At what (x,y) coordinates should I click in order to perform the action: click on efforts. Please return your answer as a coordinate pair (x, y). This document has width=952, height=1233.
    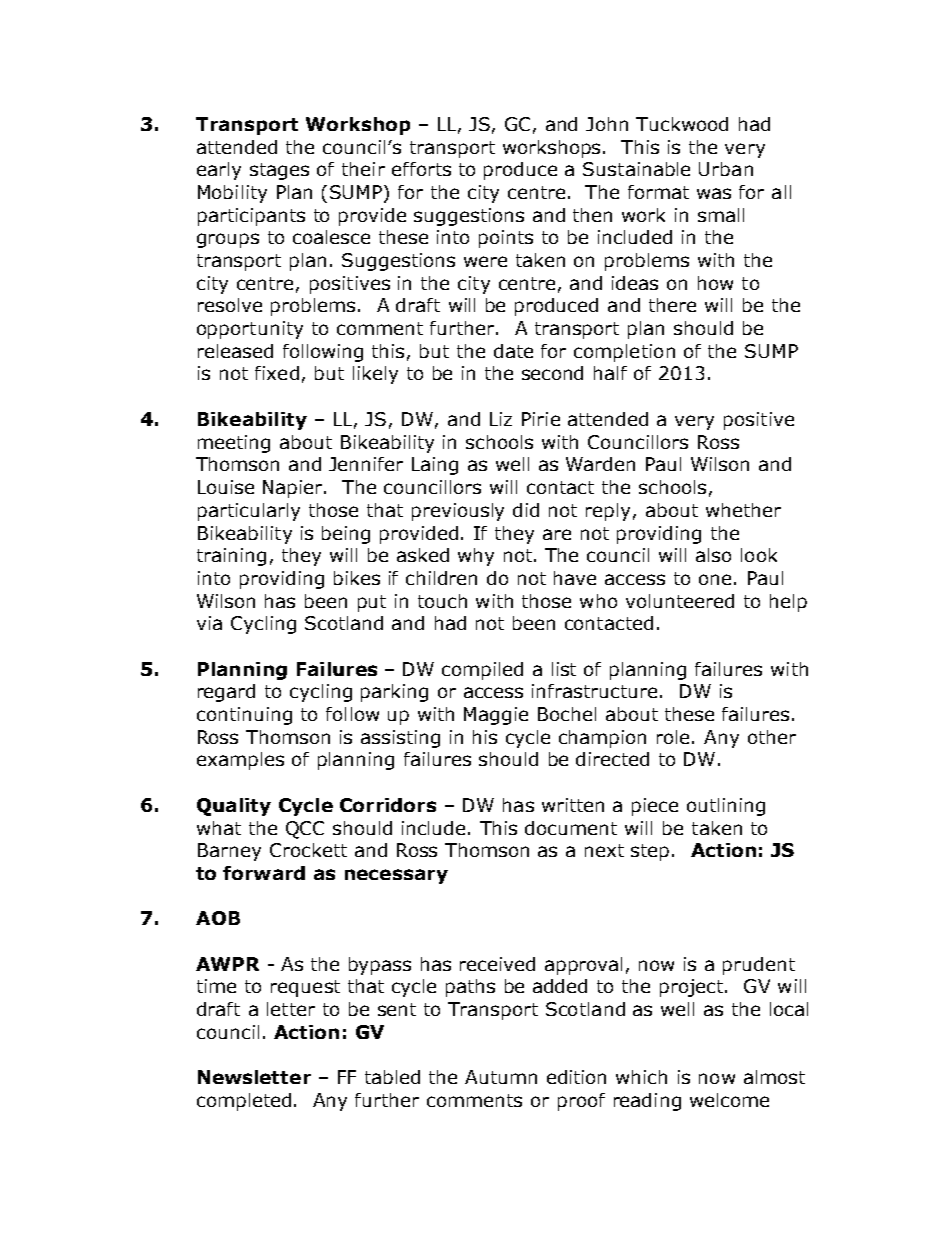
    Looking at the image, I should click on (421, 169).
